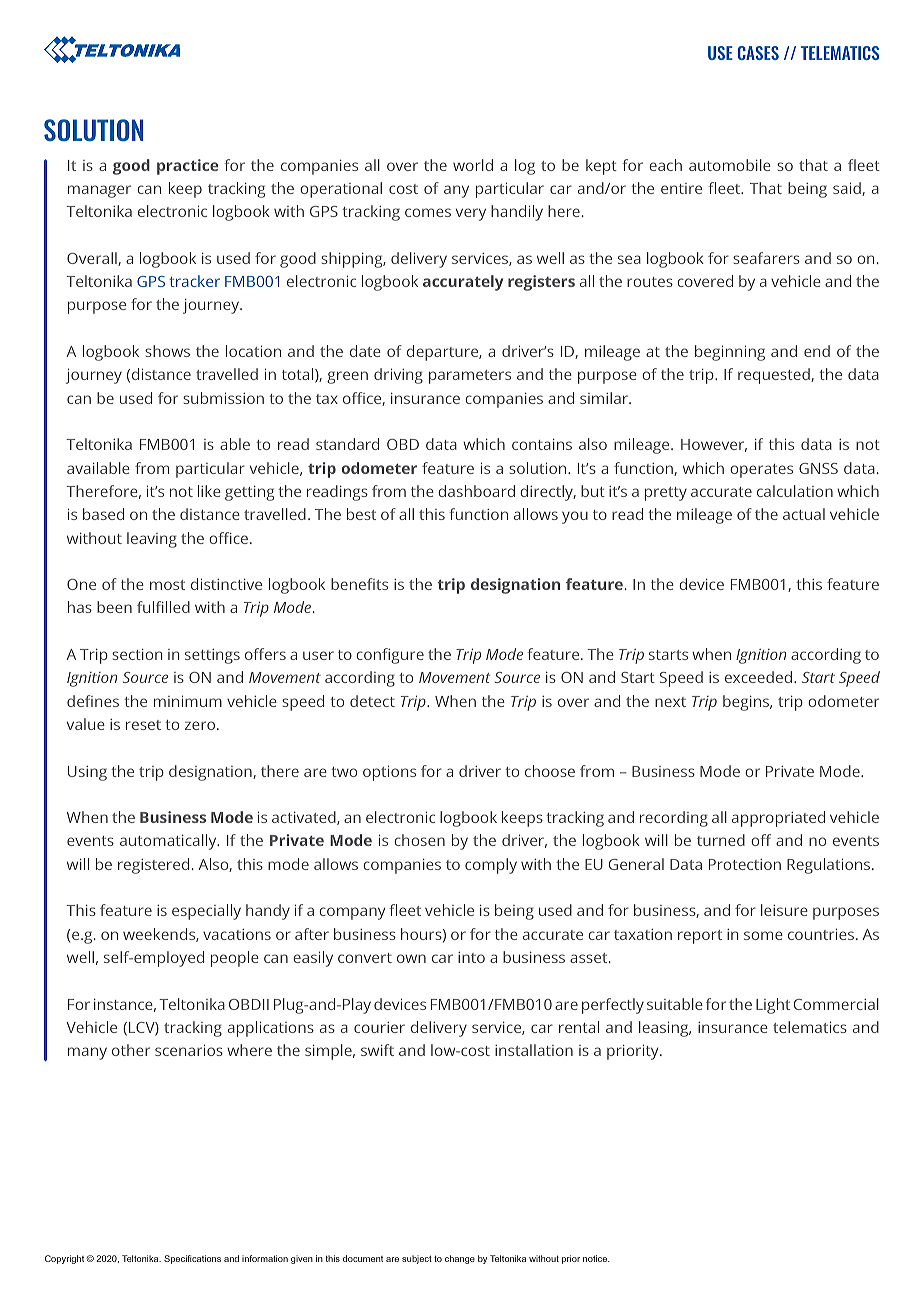 The width and height of the screenshot is (924, 1308). Describe the element at coordinates (390, 656) in the screenshot. I see `configure` at that location.
